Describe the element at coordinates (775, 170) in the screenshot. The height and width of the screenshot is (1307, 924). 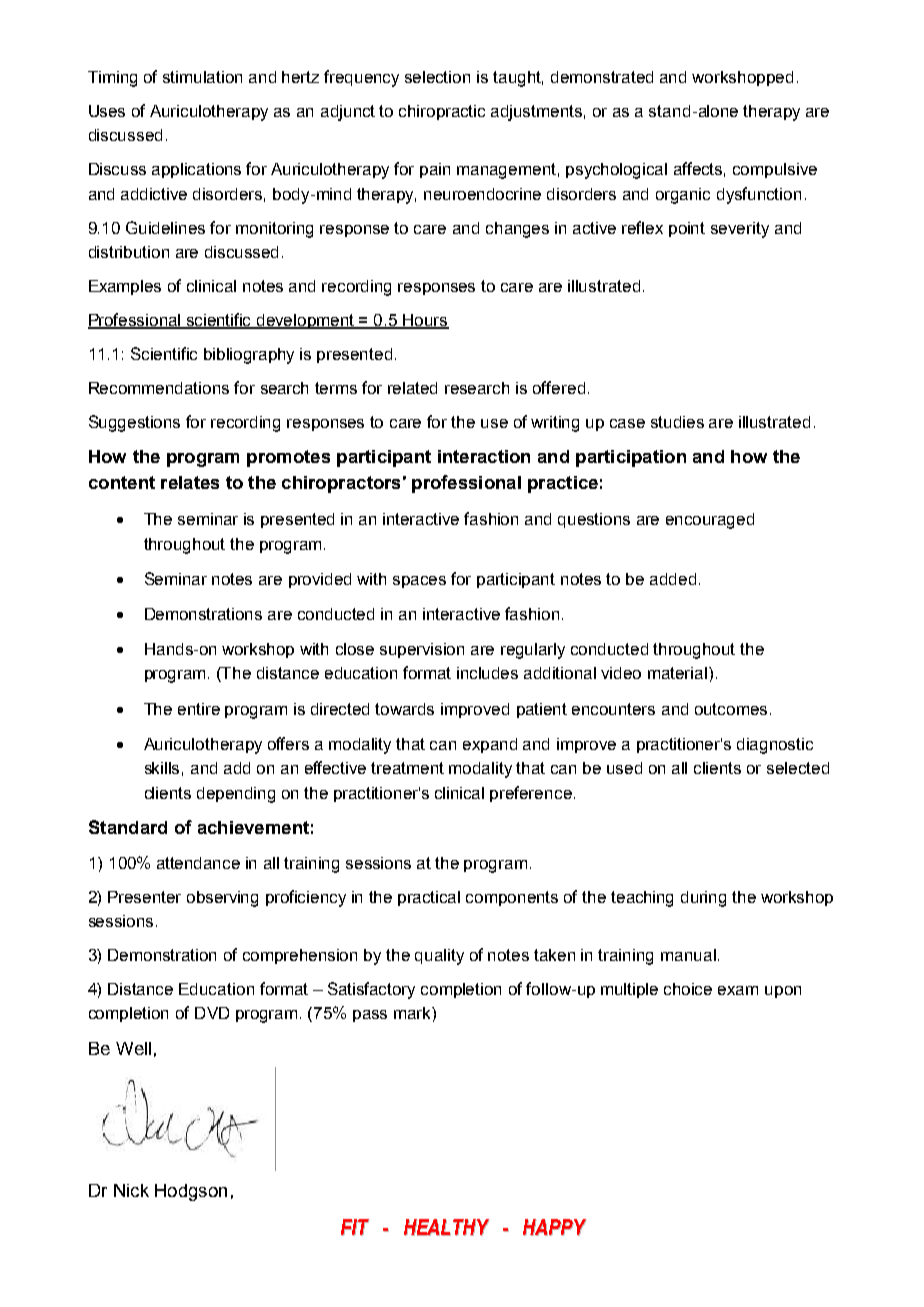
I see `compulsive` at that location.
